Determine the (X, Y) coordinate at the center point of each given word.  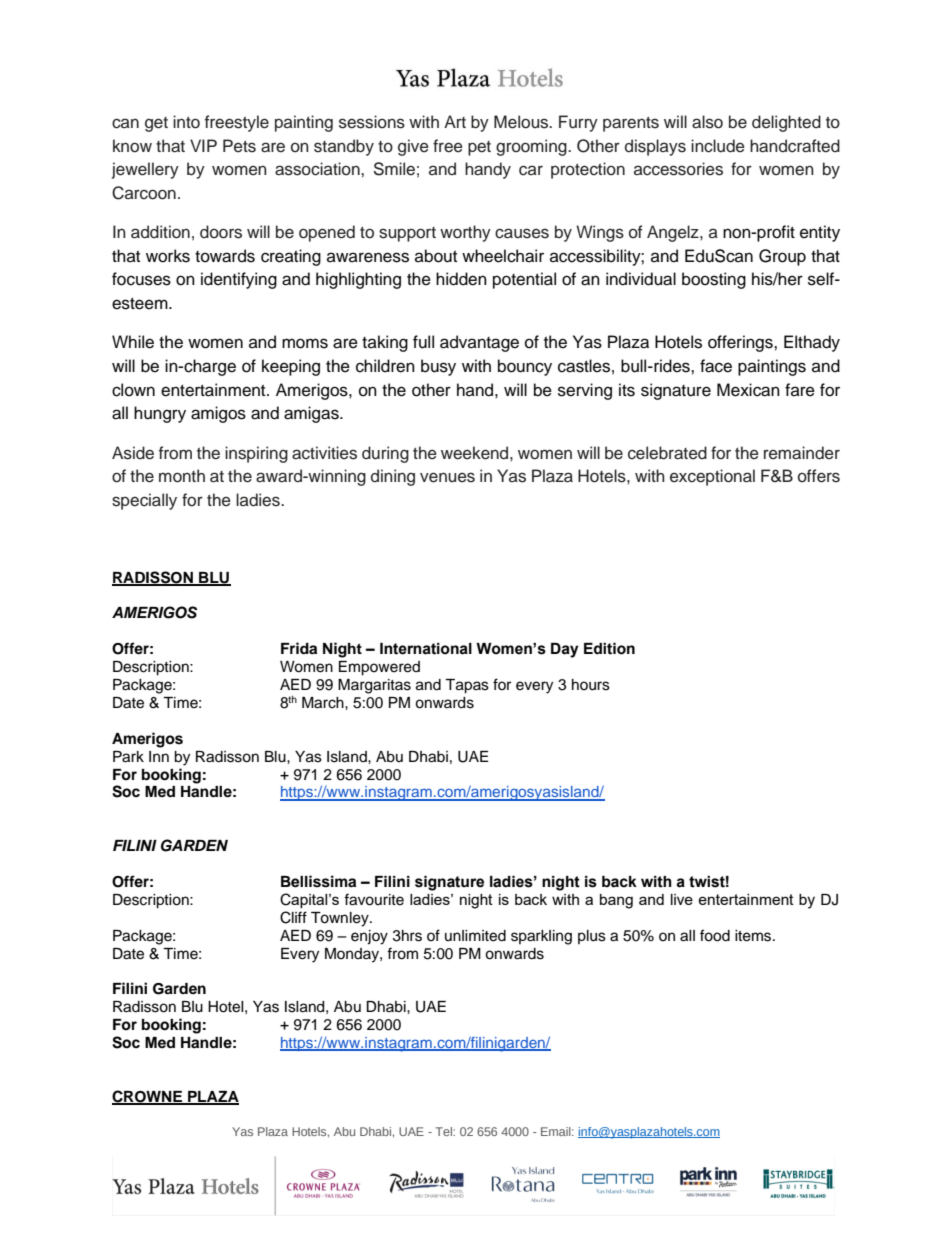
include (718, 146)
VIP (203, 145)
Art (455, 121)
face (716, 366)
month (182, 476)
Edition (609, 649)
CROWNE (148, 1097)
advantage (479, 343)
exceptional (712, 477)
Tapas (467, 686)
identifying (239, 280)
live (682, 899)
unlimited (475, 936)
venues (447, 477)
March (324, 703)
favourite (374, 899)
